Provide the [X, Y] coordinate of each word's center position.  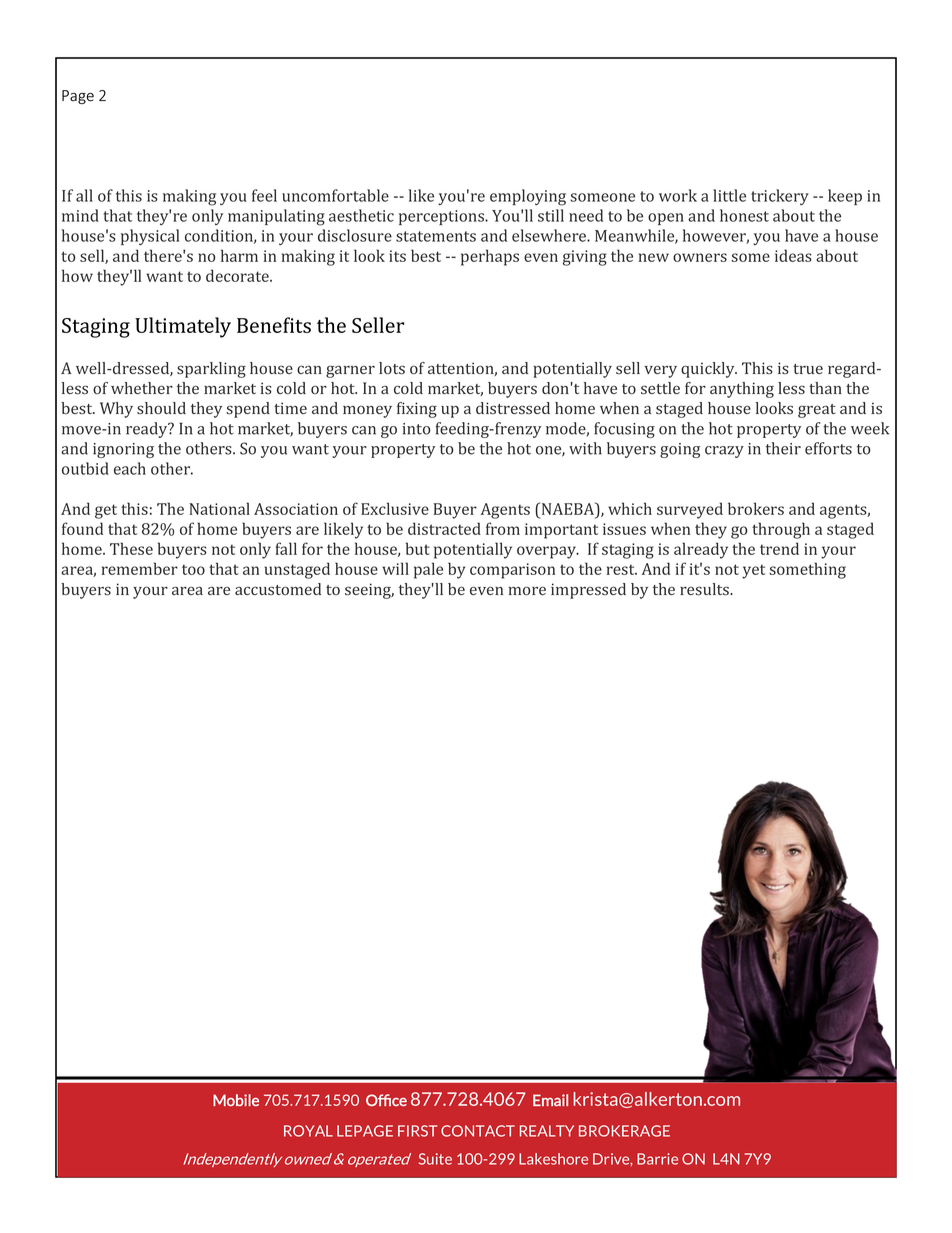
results [705, 589]
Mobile [236, 1100]
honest [744, 215]
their [783, 448]
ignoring [123, 450]
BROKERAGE [624, 1131]
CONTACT [478, 1131]
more [527, 591]
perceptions [443, 217]
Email [550, 1100]
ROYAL [308, 1131]
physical [150, 237]
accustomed [278, 589]
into [416, 429]
